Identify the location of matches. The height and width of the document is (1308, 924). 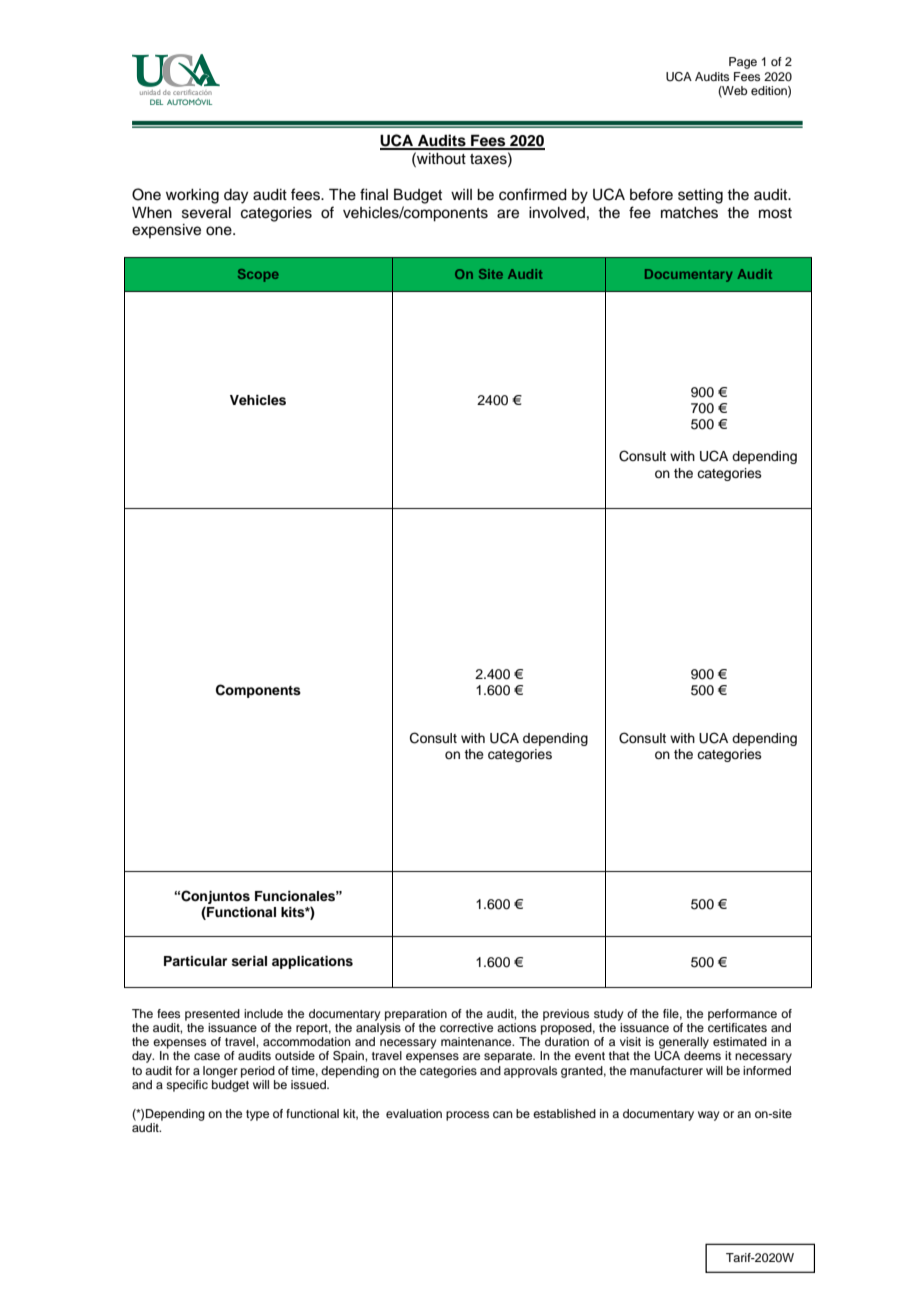
(689, 213).
